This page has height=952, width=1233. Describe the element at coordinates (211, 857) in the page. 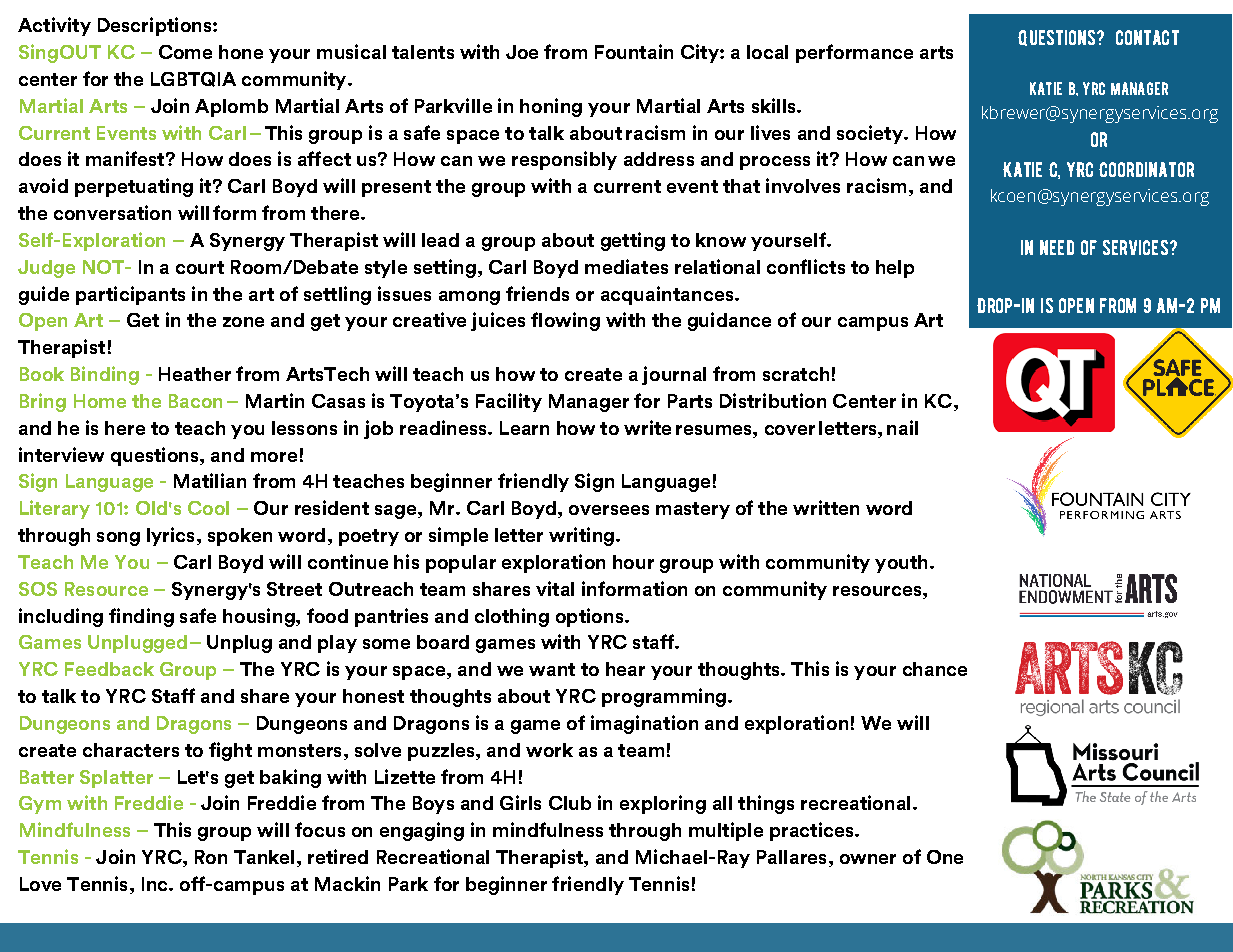

I see `Ron` at that location.
